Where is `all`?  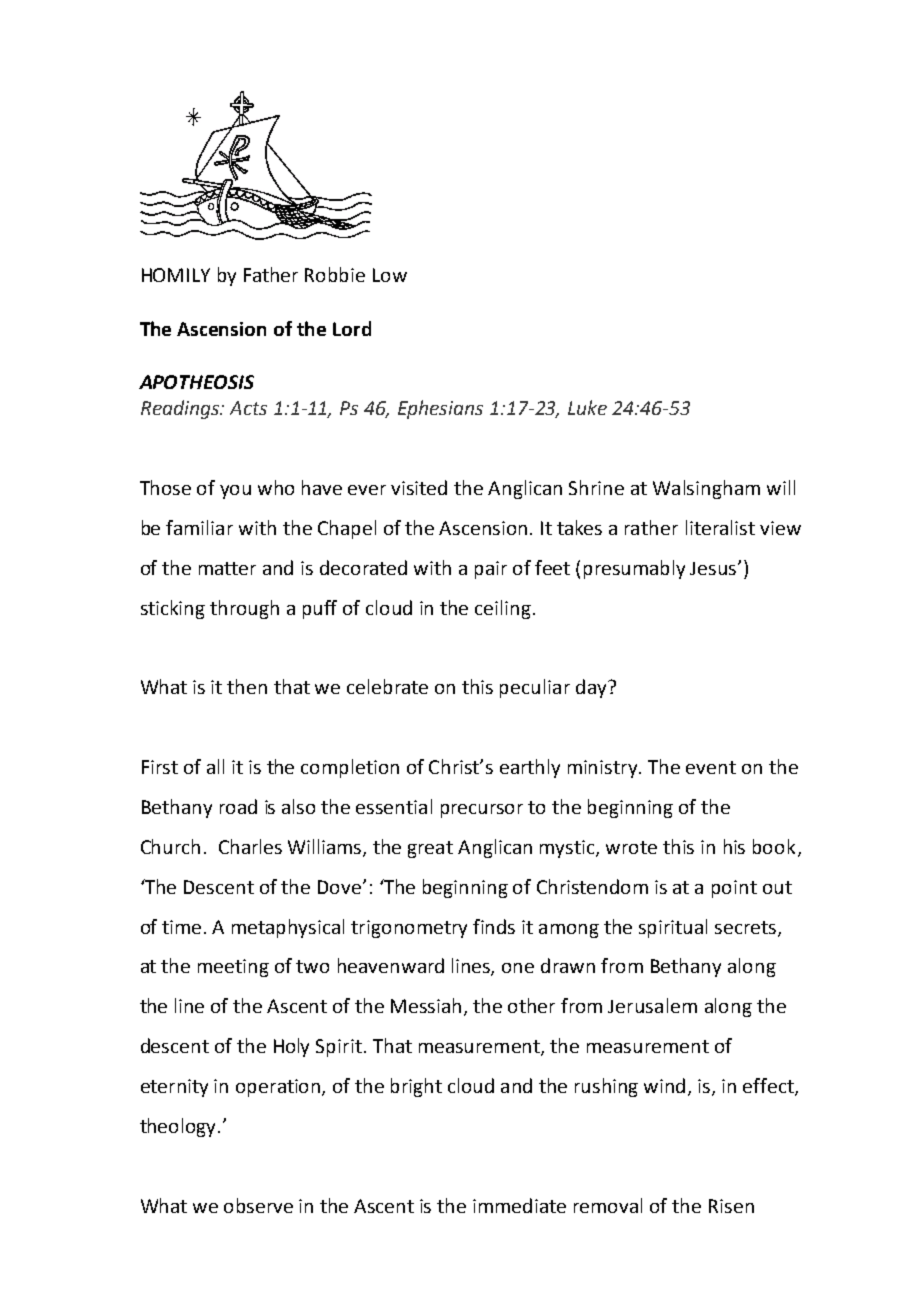
all is located at coordinates (215, 766).
